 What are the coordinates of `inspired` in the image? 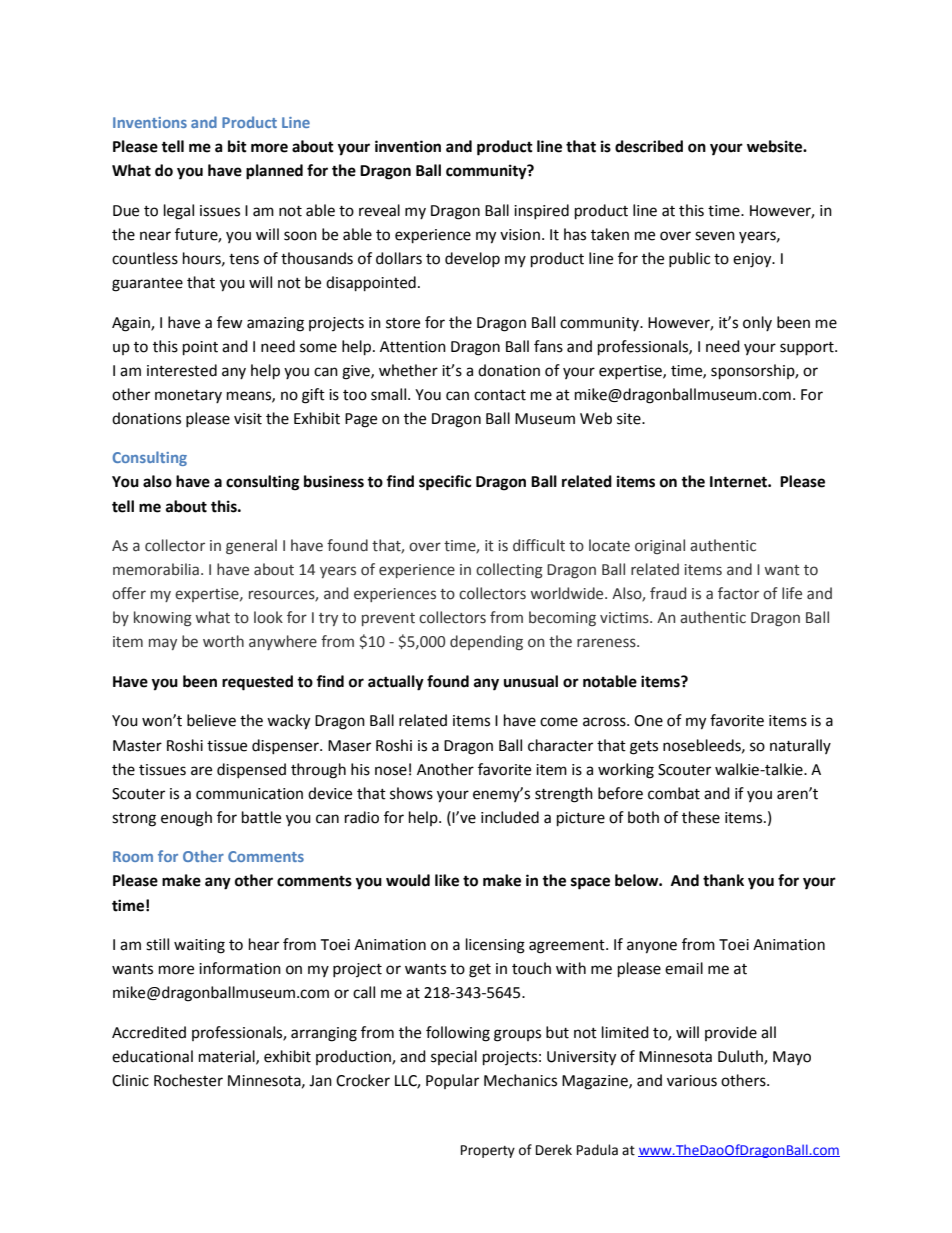 It's located at (541, 211).
